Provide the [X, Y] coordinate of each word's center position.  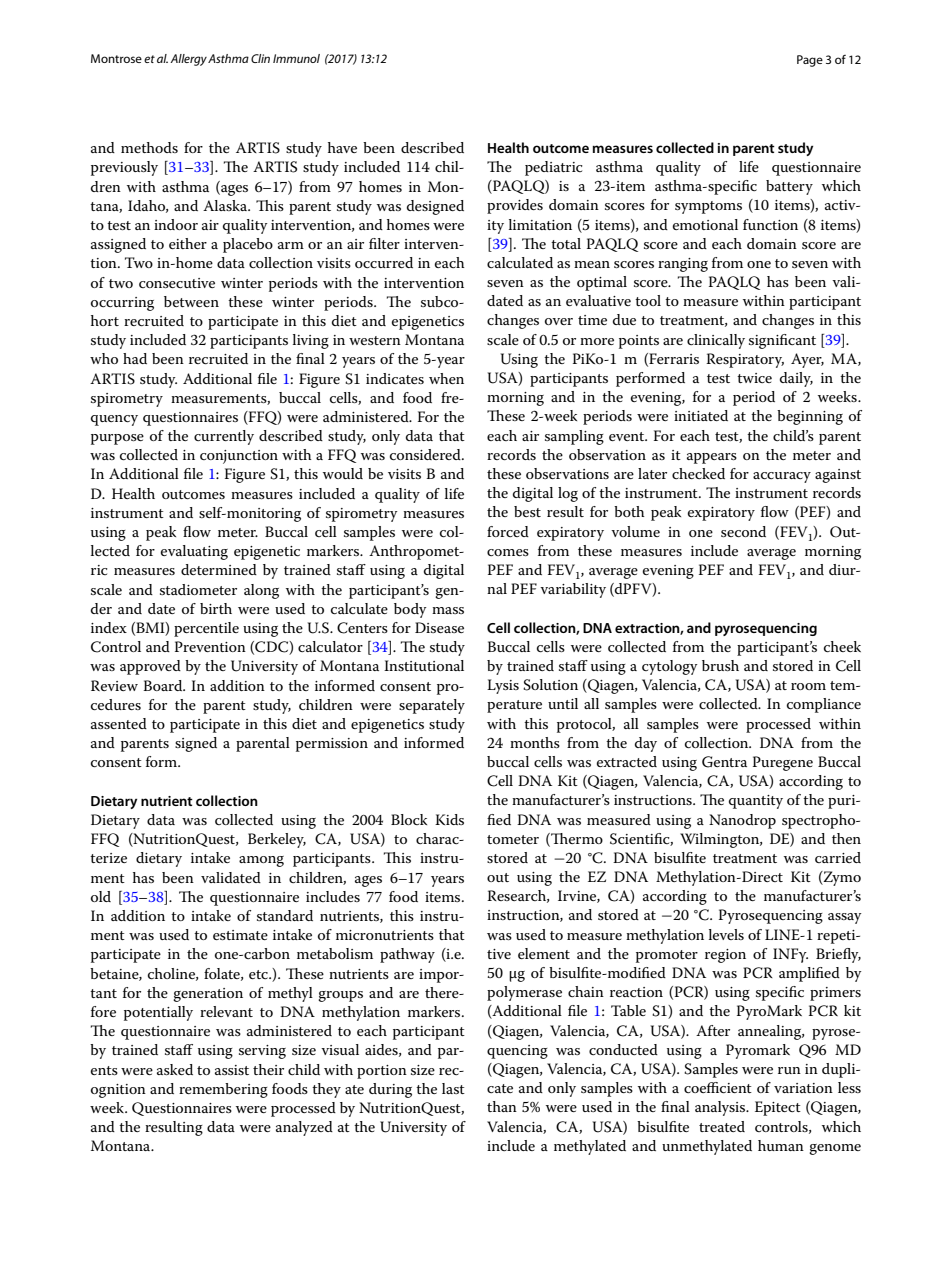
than [502, 1106]
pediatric [554, 168]
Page [810, 61]
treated [722, 1126]
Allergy [188, 60]
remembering [223, 1090]
